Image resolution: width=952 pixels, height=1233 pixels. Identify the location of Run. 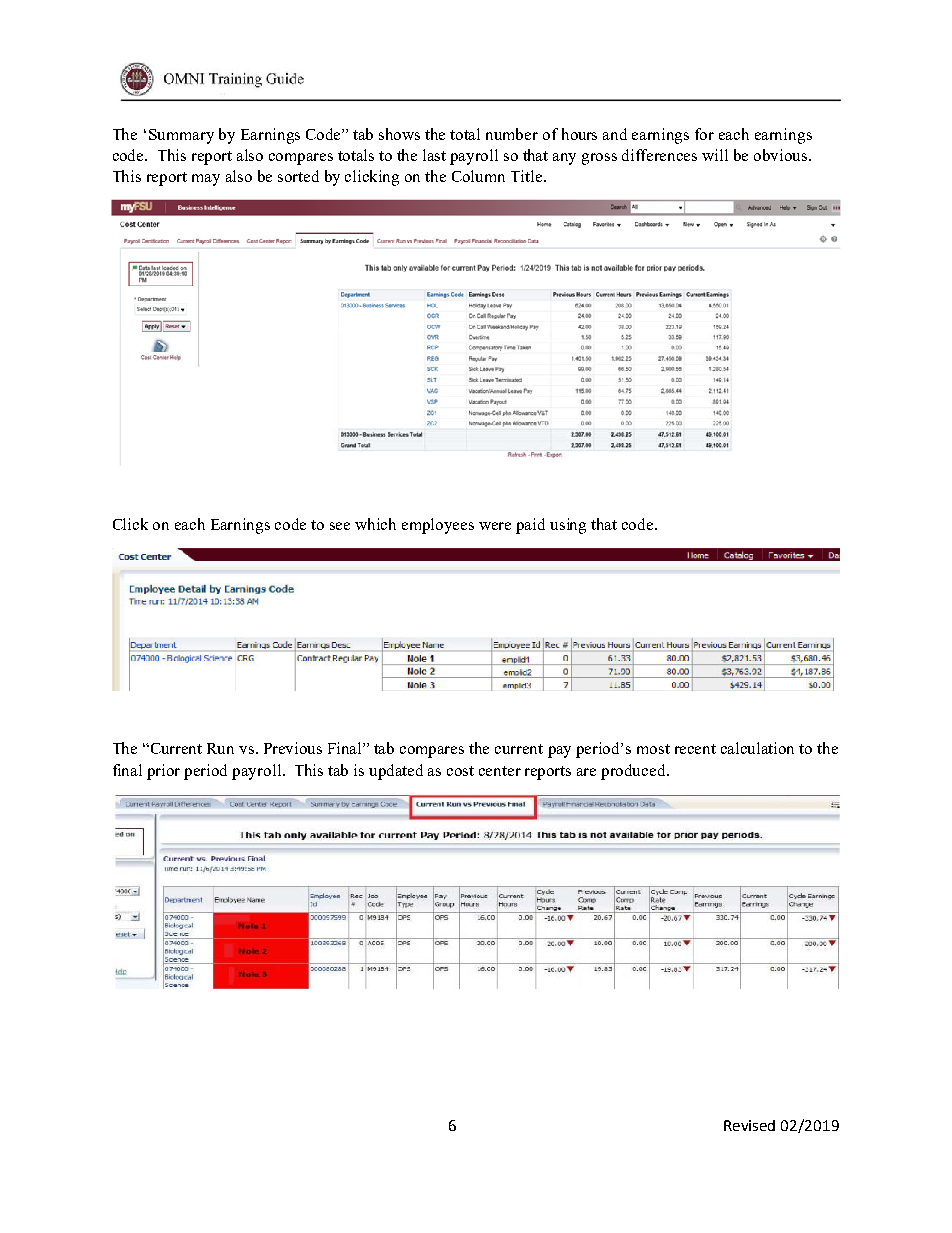
(220, 748).
